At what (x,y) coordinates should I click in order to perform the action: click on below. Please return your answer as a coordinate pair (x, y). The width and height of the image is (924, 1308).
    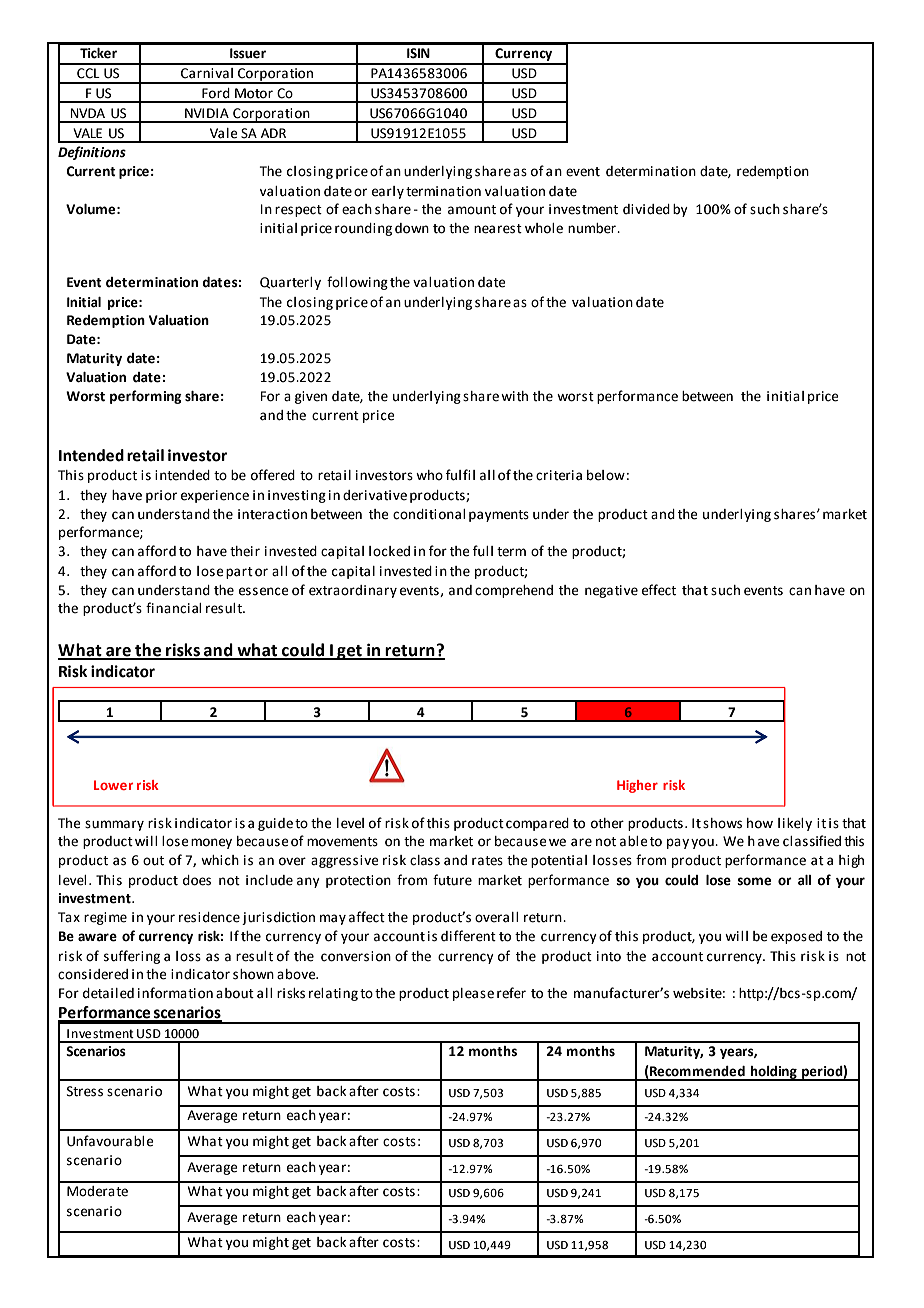
    Looking at the image, I should click on (606, 475).
